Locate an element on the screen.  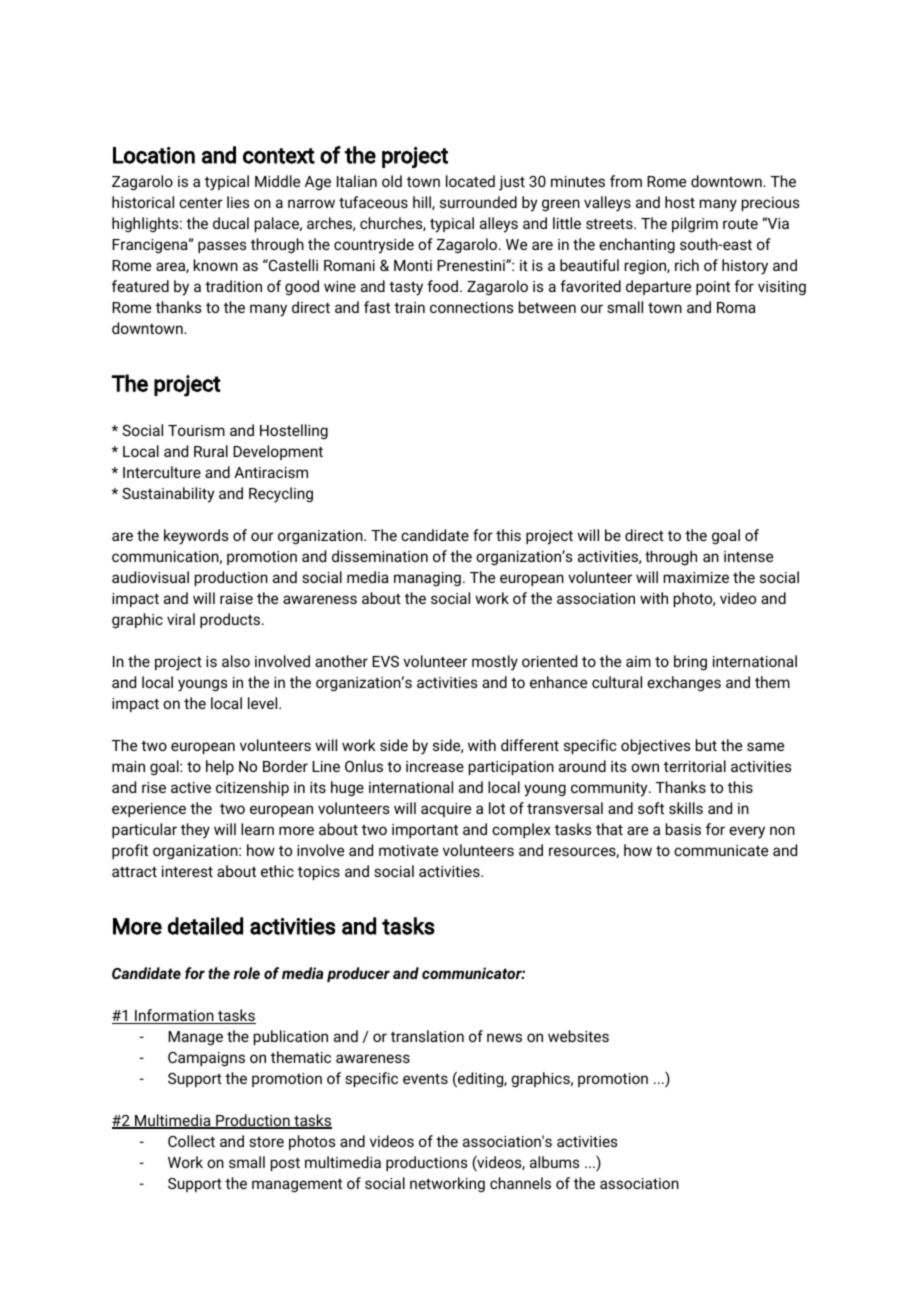
basis is located at coordinates (683, 829).
